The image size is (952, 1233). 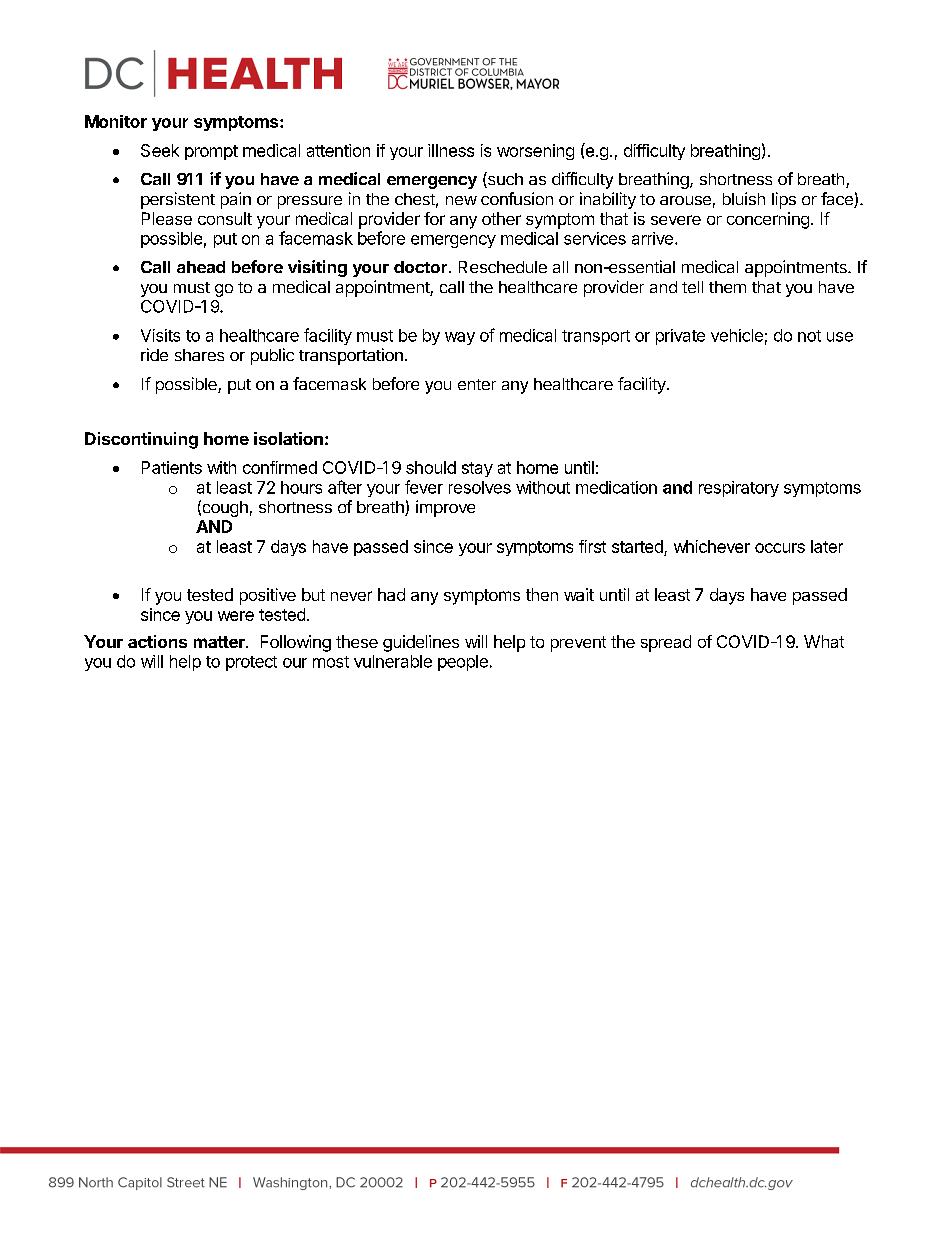 What do you see at coordinates (463, 663) in the image?
I see `people` at bounding box center [463, 663].
